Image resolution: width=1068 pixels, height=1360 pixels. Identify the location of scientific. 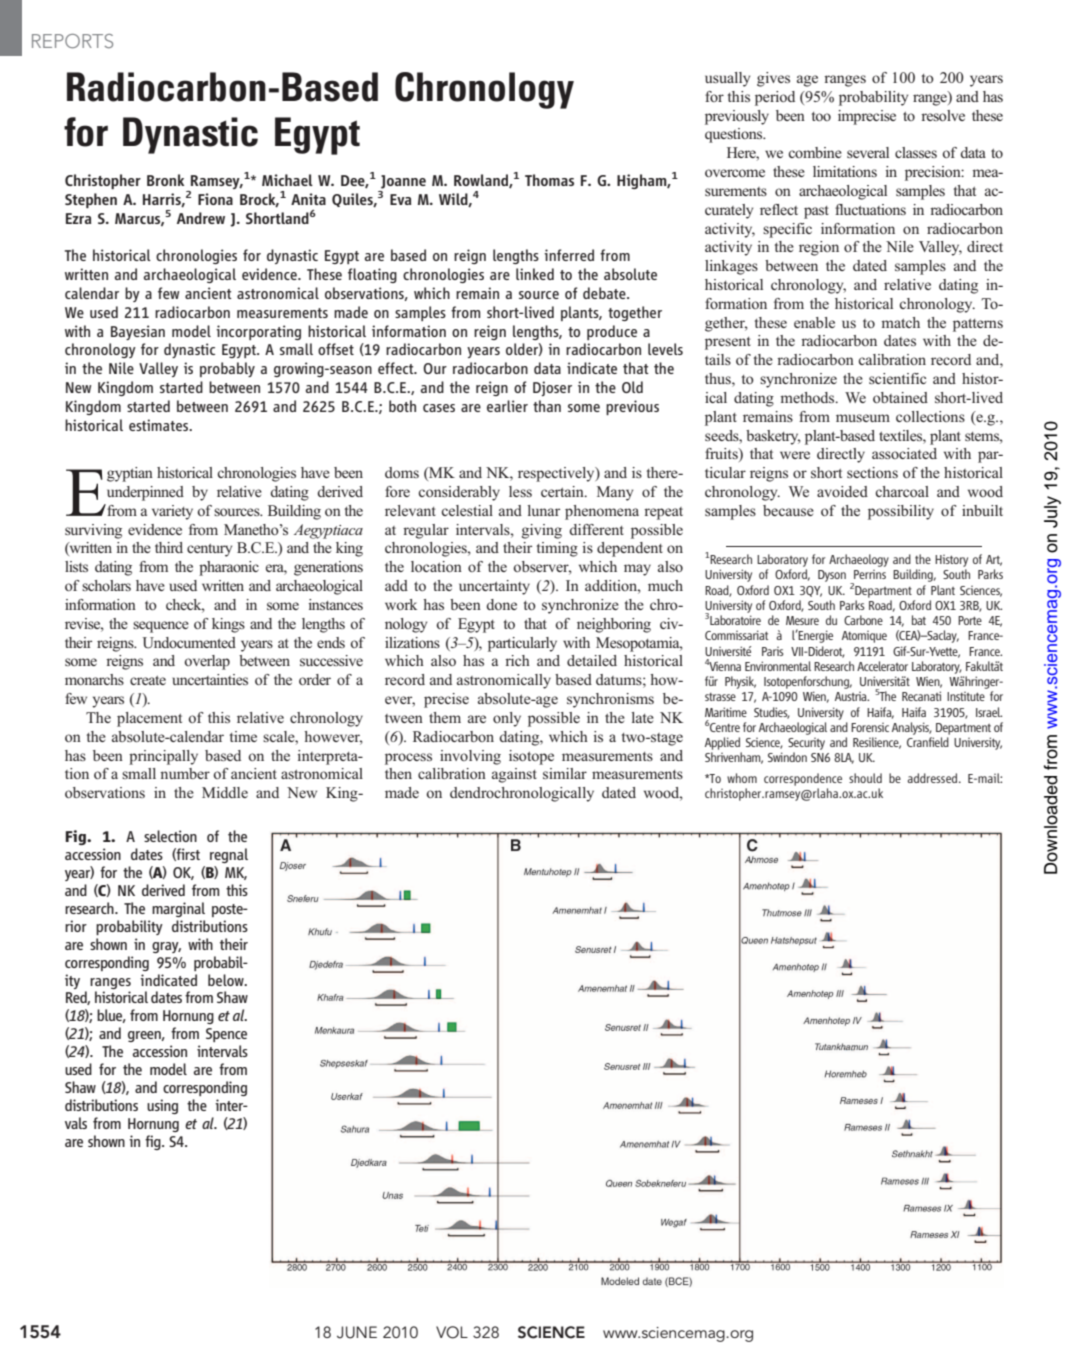
(897, 378).
